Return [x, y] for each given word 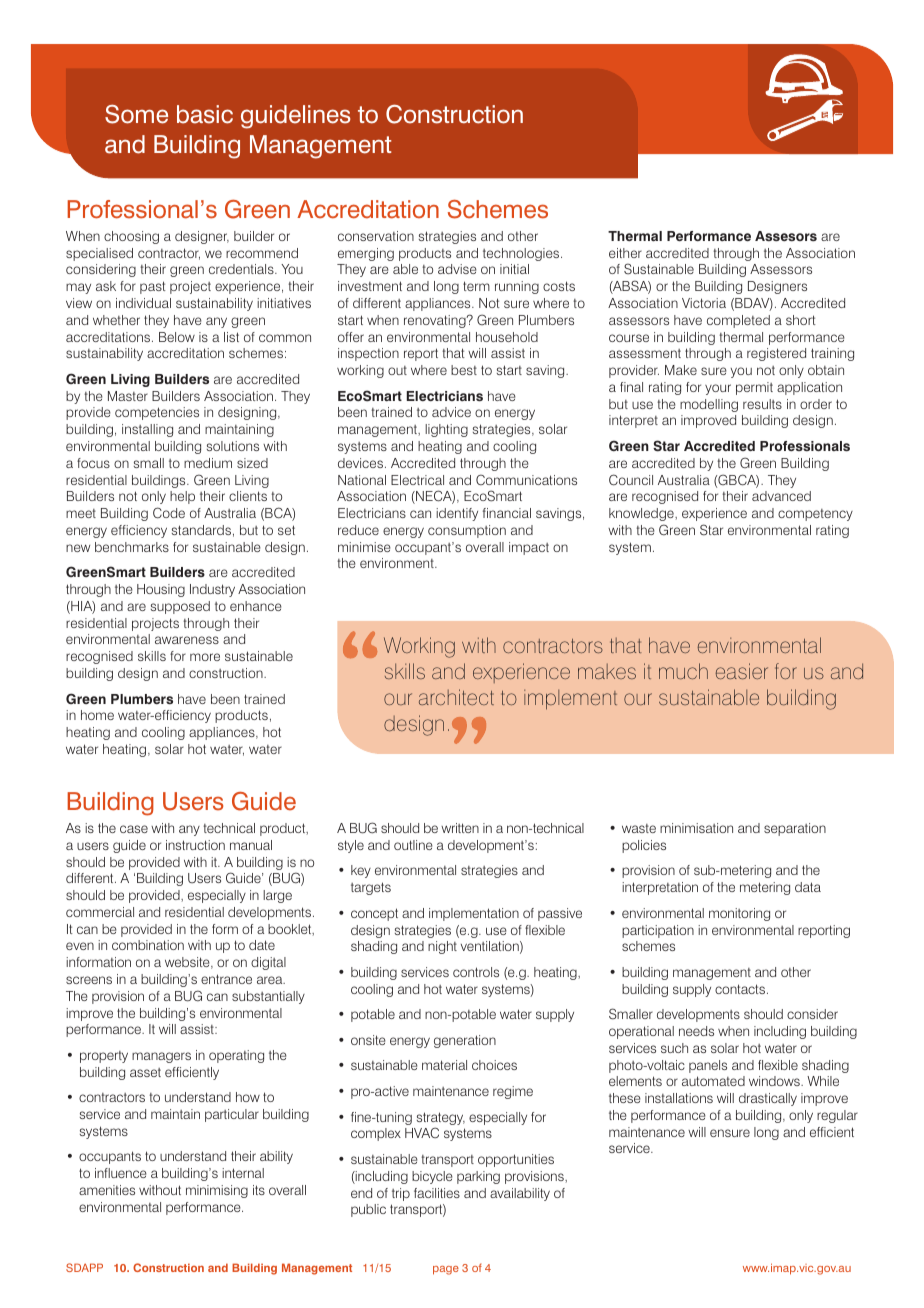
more [205, 657]
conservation [376, 236]
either [625, 253]
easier [742, 671]
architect [456, 697]
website [188, 963]
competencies [157, 413]
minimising [217, 1191]
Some [136, 114]
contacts [741, 989]
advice [451, 412]
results [762, 404]
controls [476, 972]
